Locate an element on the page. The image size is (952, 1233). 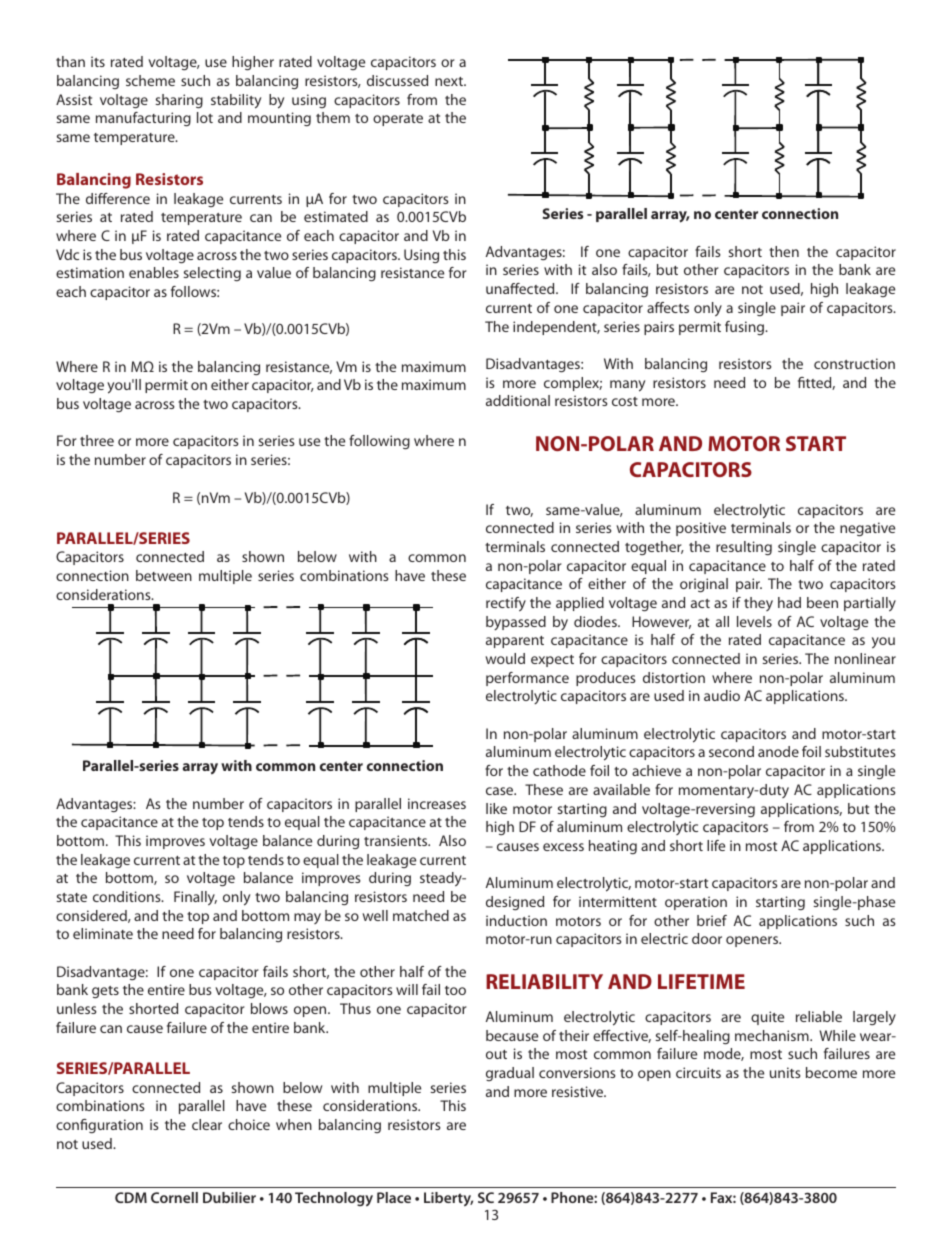
brief is located at coordinates (712, 920).
